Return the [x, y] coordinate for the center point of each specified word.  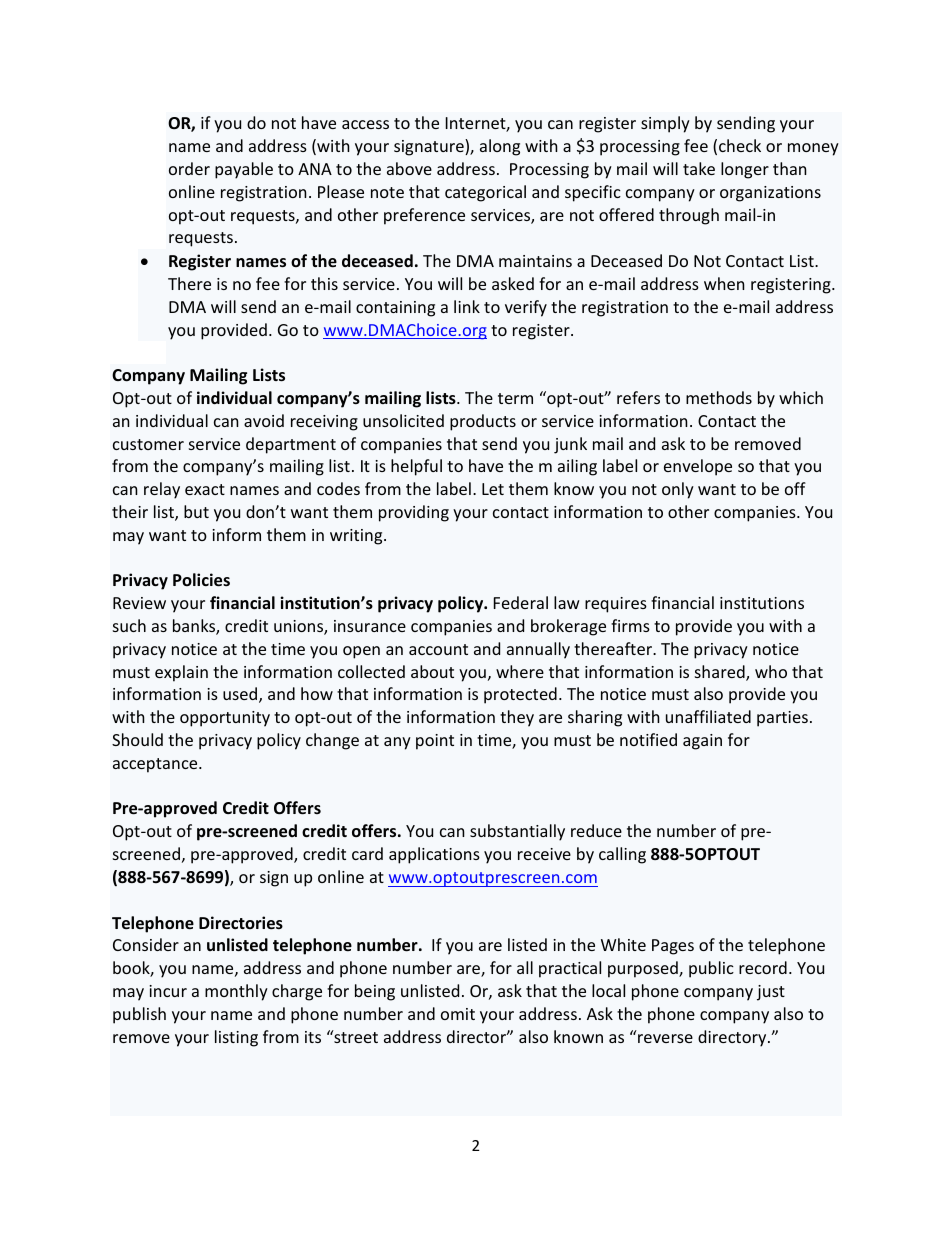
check [740, 145]
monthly [236, 992]
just [771, 993]
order [189, 168]
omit [458, 1014]
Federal [521, 602]
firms [630, 625]
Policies [201, 580]
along [500, 147]
